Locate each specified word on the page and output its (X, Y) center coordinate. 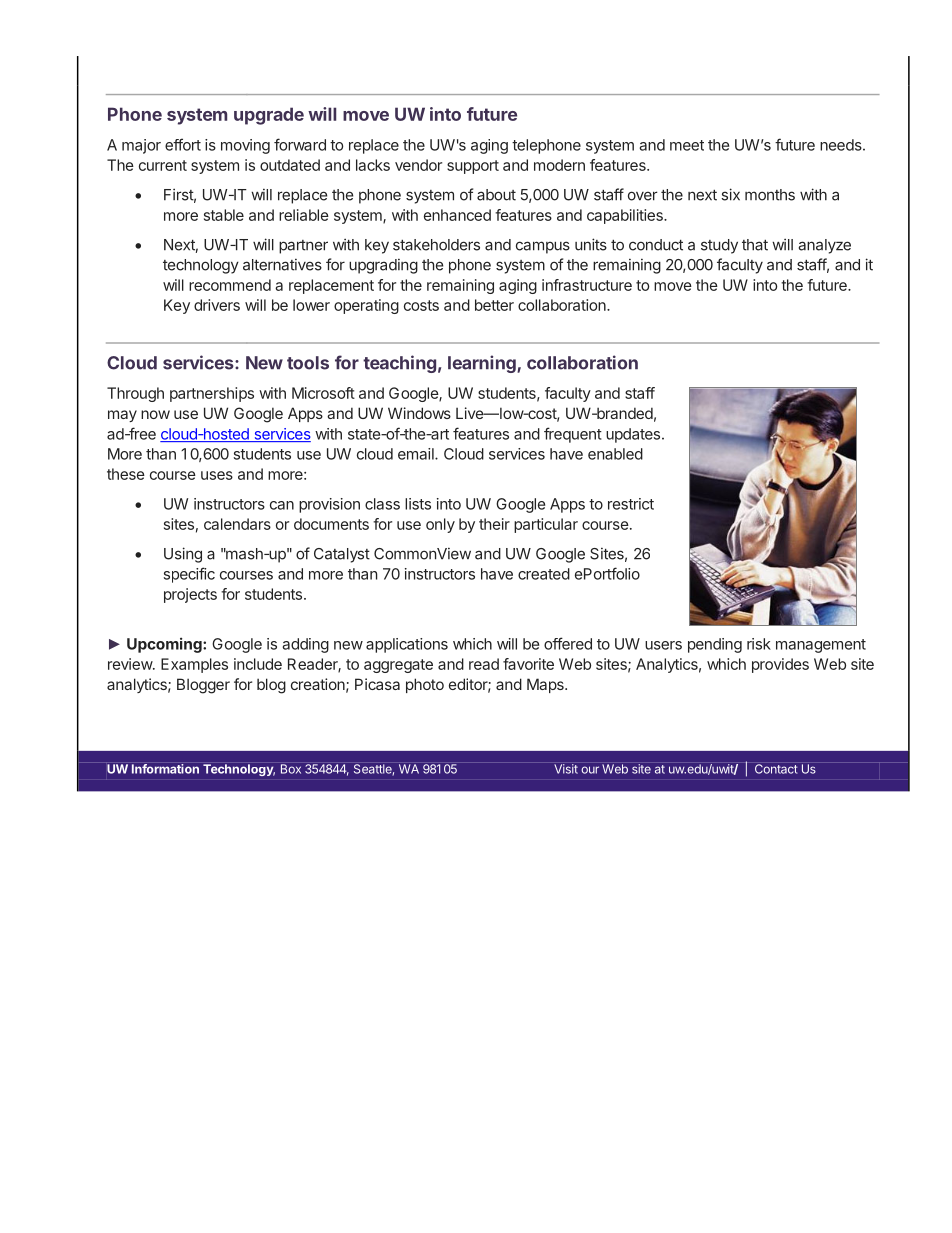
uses (217, 475)
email (417, 454)
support (473, 167)
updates (634, 435)
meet (687, 145)
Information (165, 769)
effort (183, 144)
